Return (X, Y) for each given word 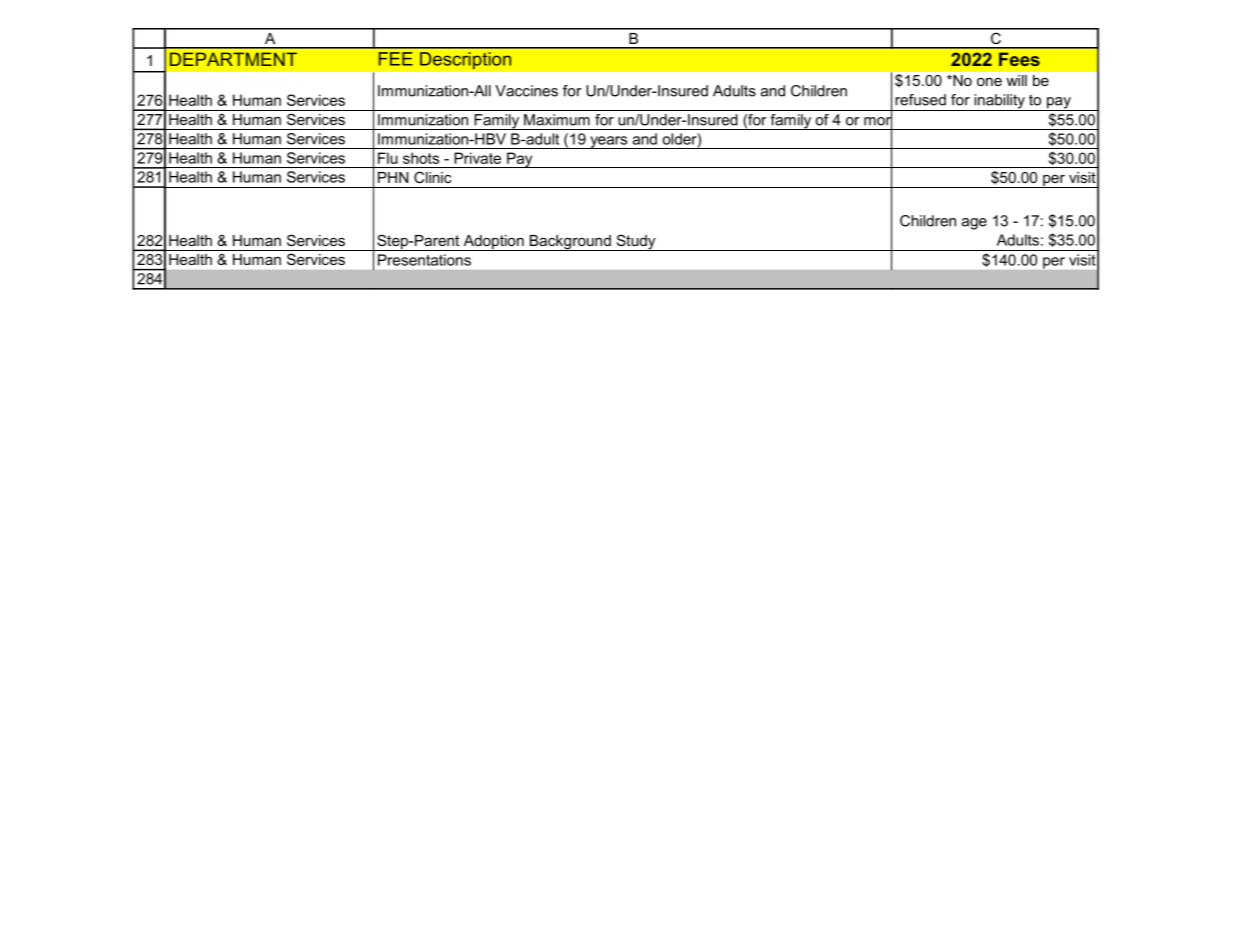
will (1016, 80)
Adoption (493, 243)
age (974, 224)
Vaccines (526, 91)
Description (466, 61)
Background (570, 243)
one (989, 82)
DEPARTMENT (233, 59)
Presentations (424, 260)
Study (636, 242)
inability (999, 102)
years (609, 142)
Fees (1019, 59)
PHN (393, 177)
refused (920, 100)
